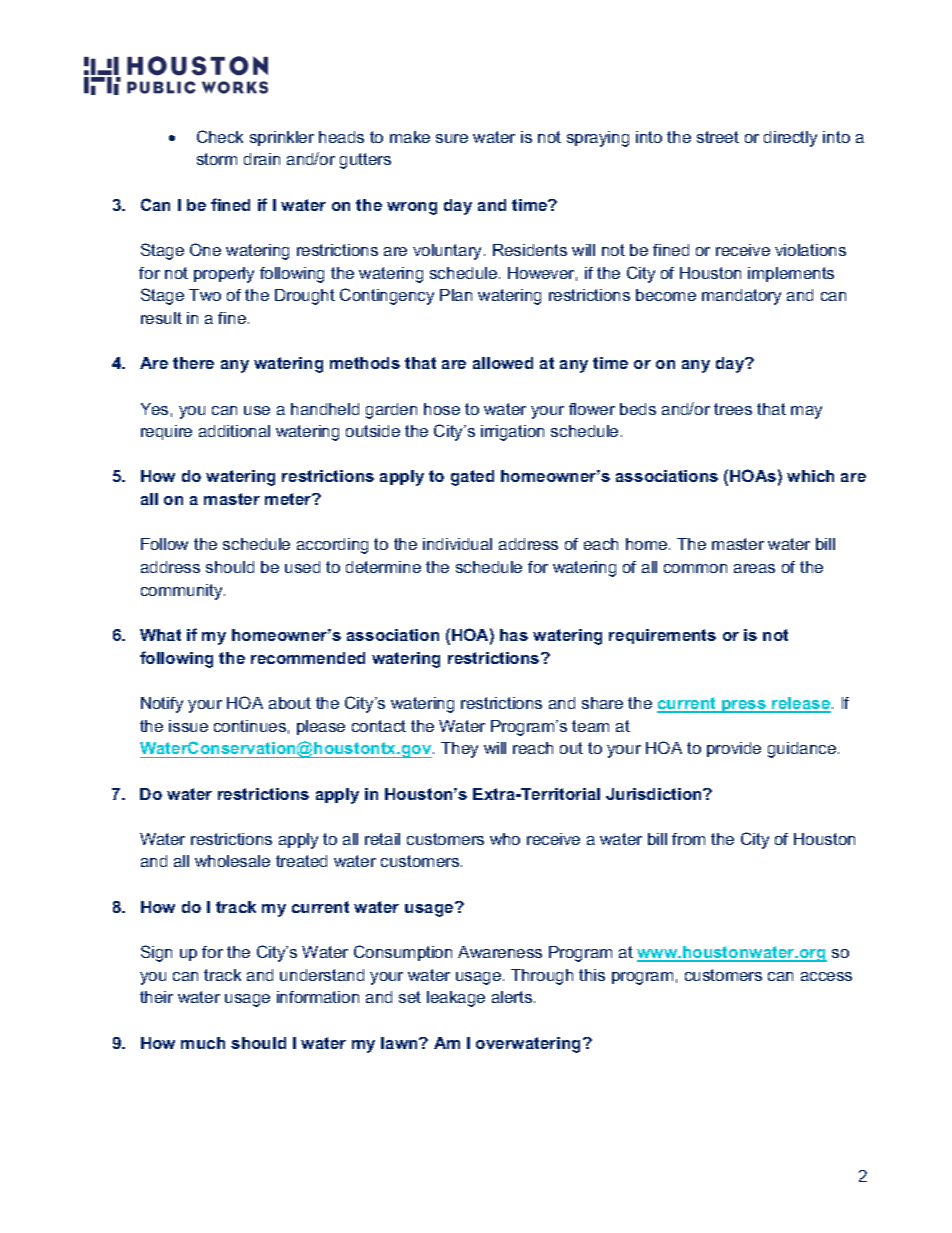  I want to click on areas, so click(754, 568).
